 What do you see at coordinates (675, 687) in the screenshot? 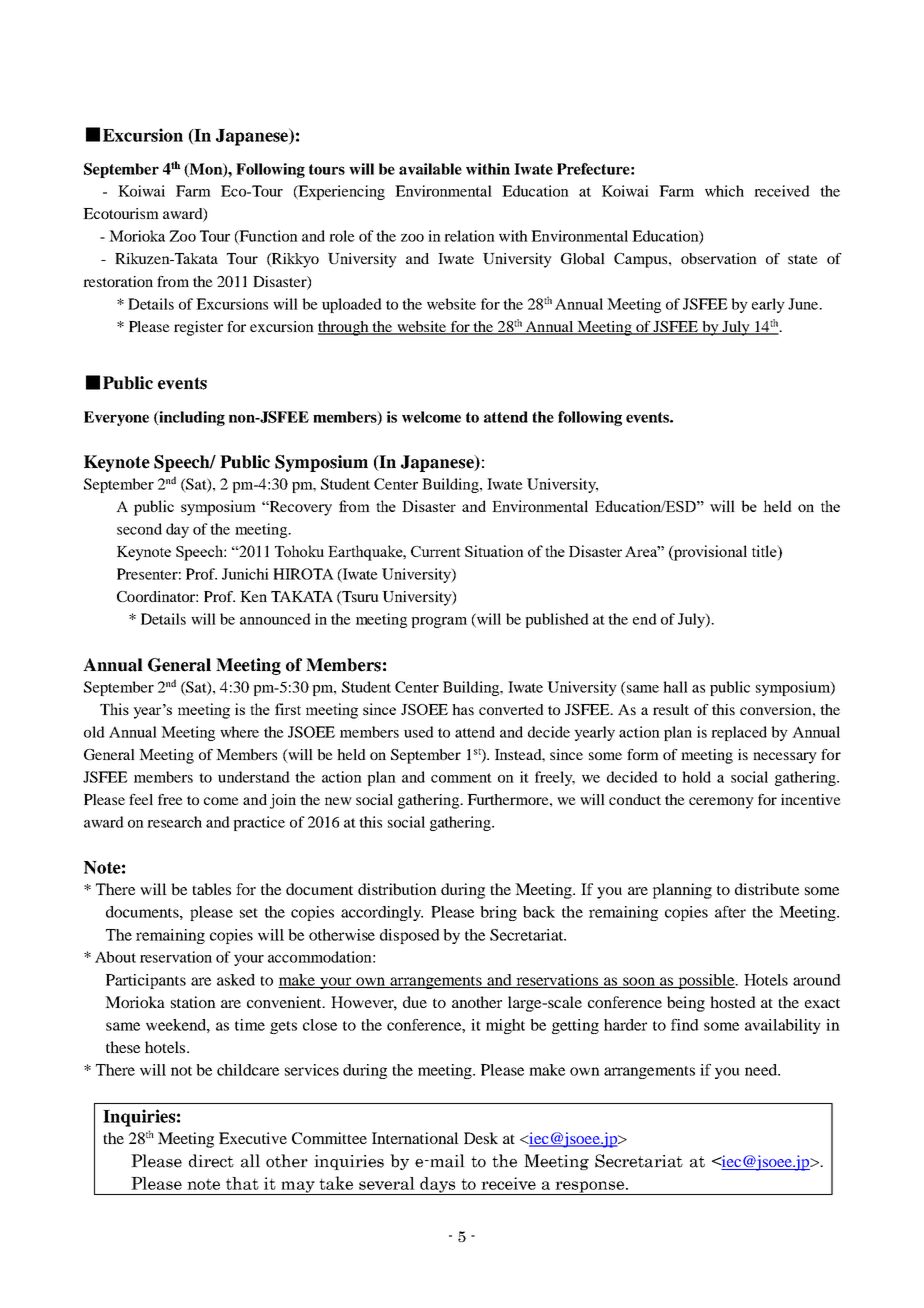
I see `hall` at bounding box center [675, 687].
